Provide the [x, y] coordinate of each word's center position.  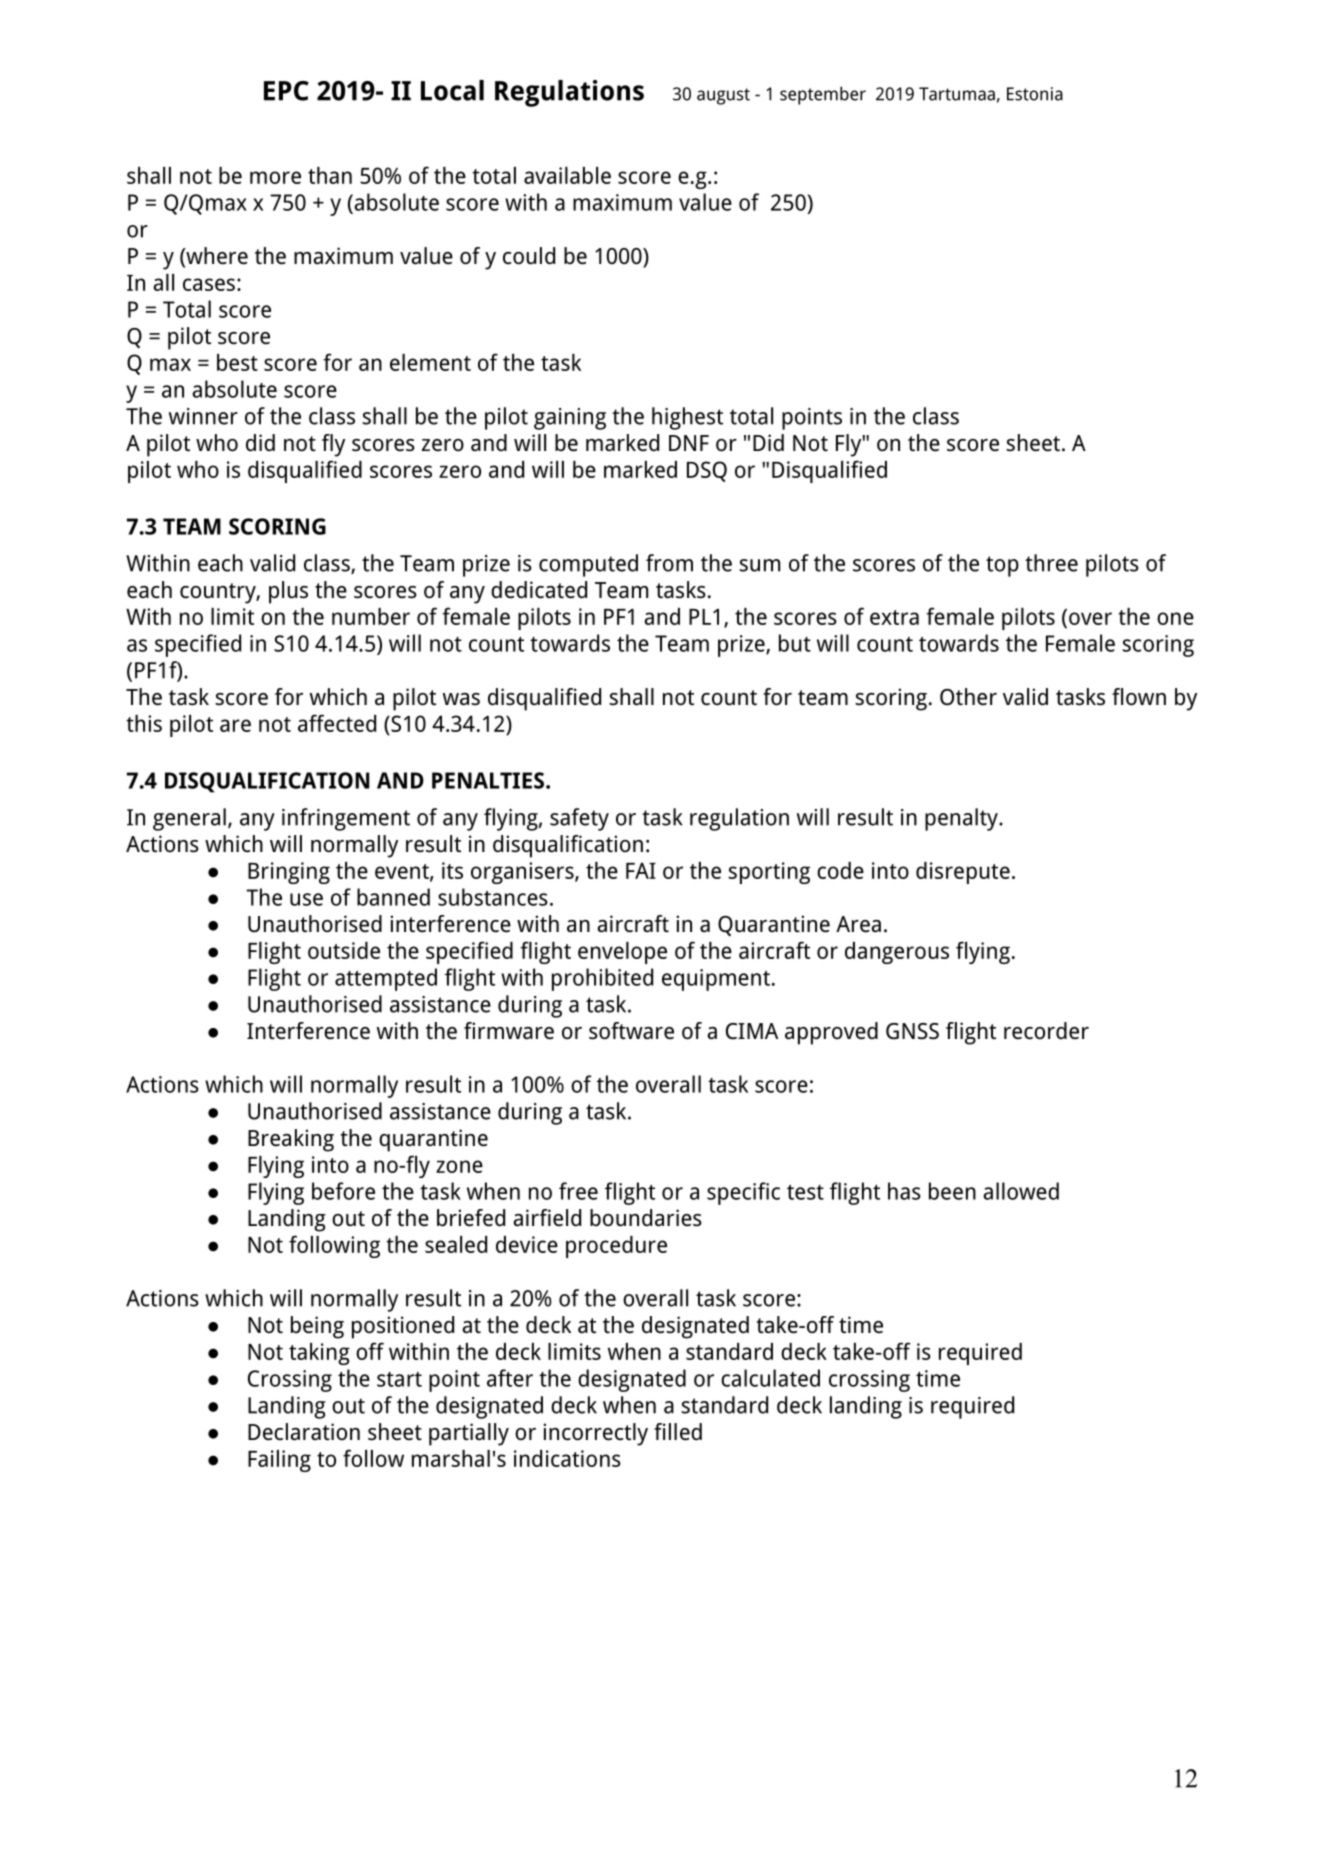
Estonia [1035, 94]
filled [678, 1432]
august [723, 96]
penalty [962, 819]
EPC [286, 91]
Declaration [304, 1432]
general [189, 819]
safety [579, 819]
